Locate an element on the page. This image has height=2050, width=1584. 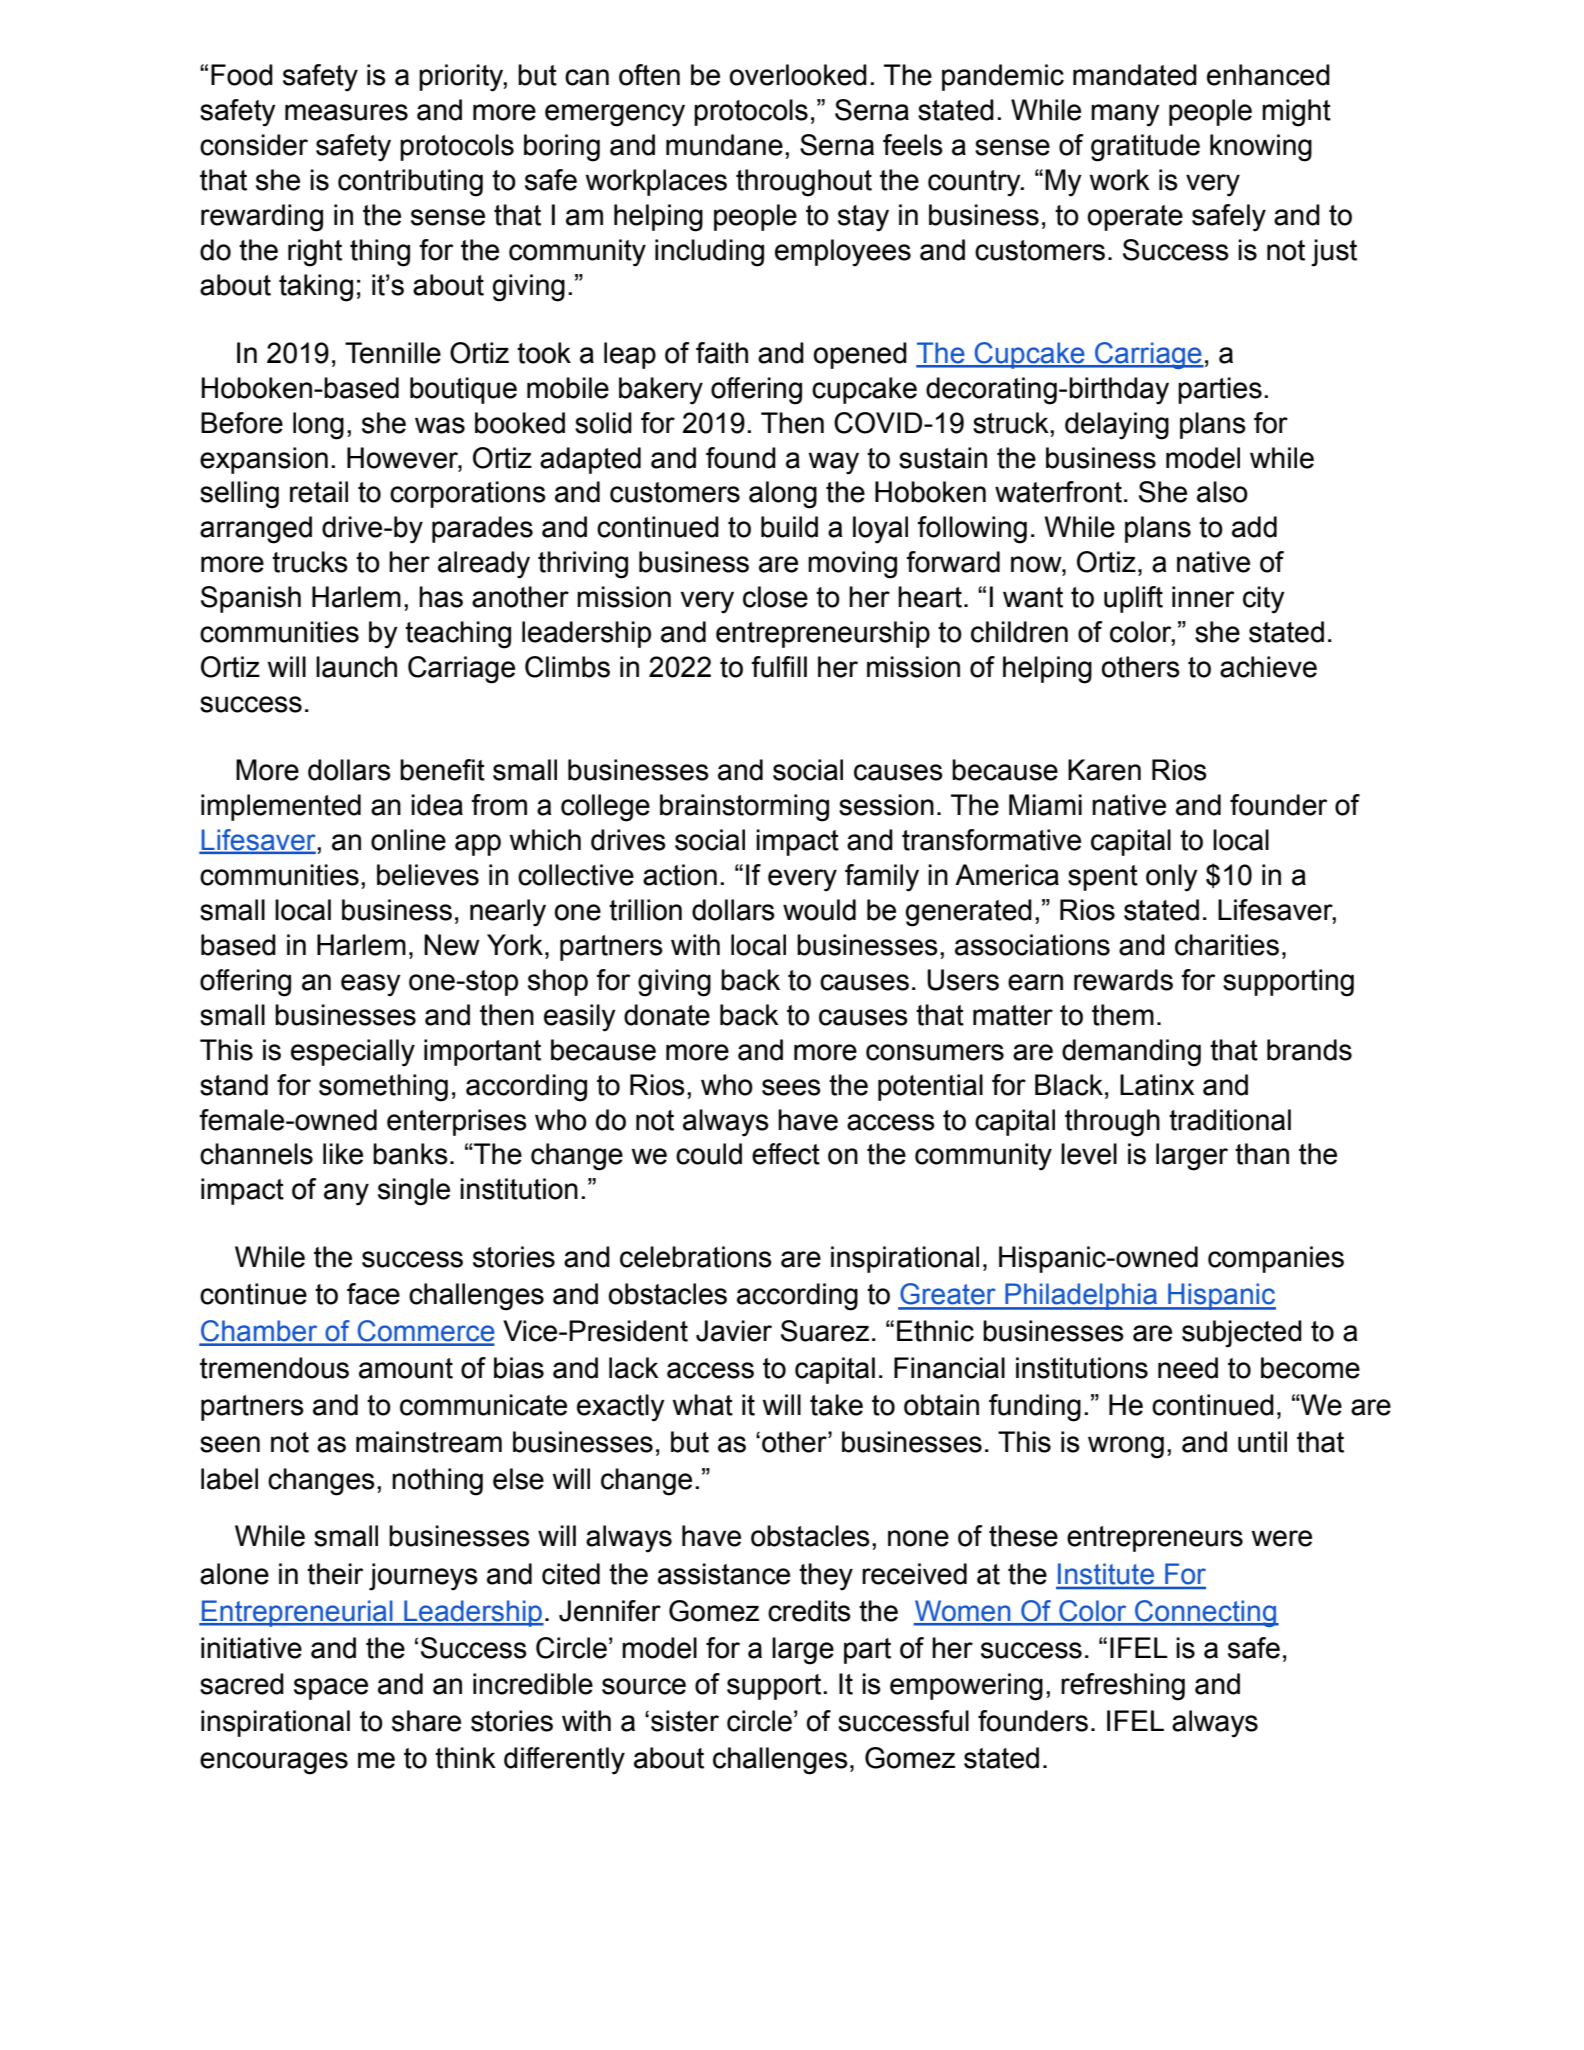
face is located at coordinates (373, 1294).
